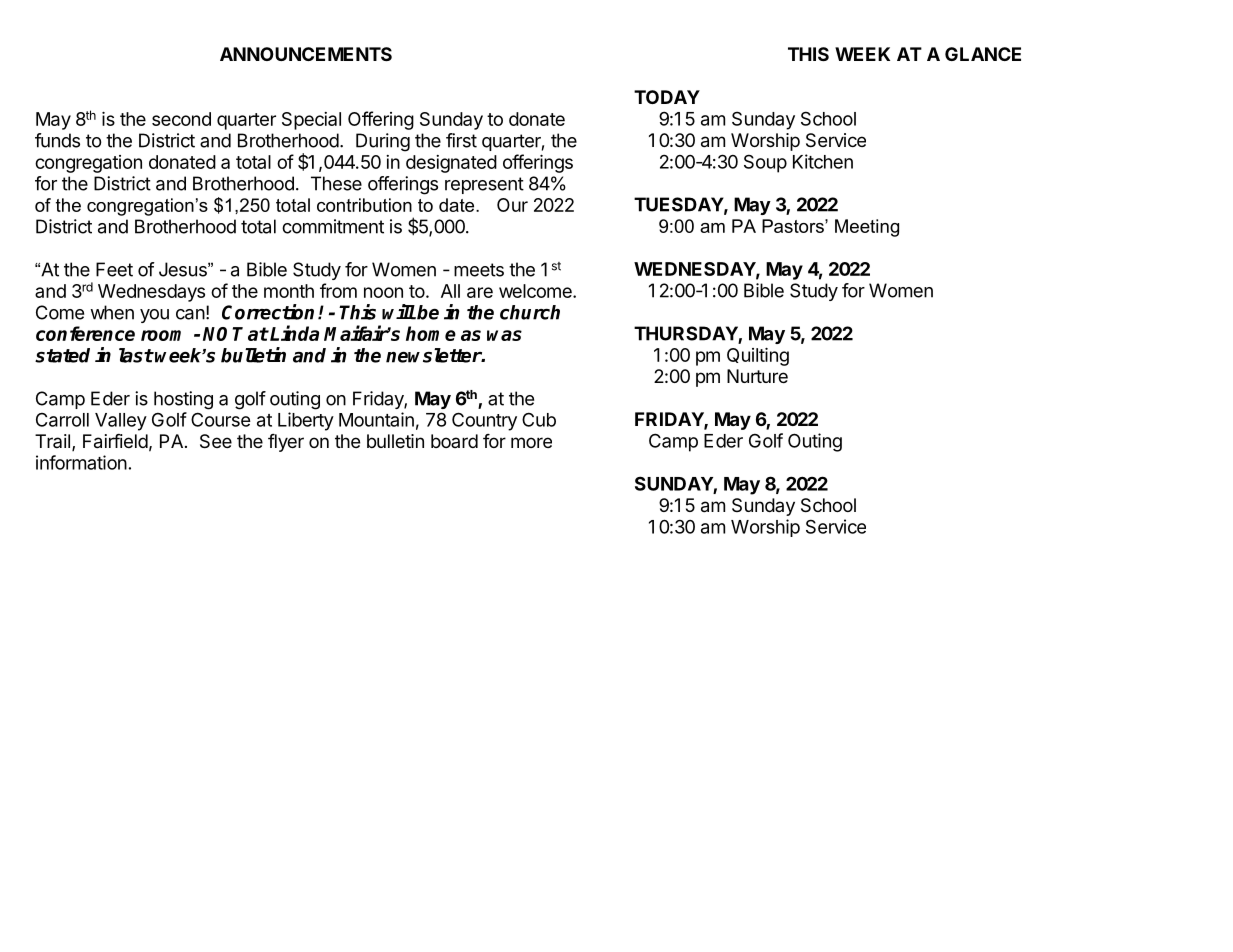 This screenshot has height=952, width=1233. I want to click on GLANCE, so click(983, 54).
